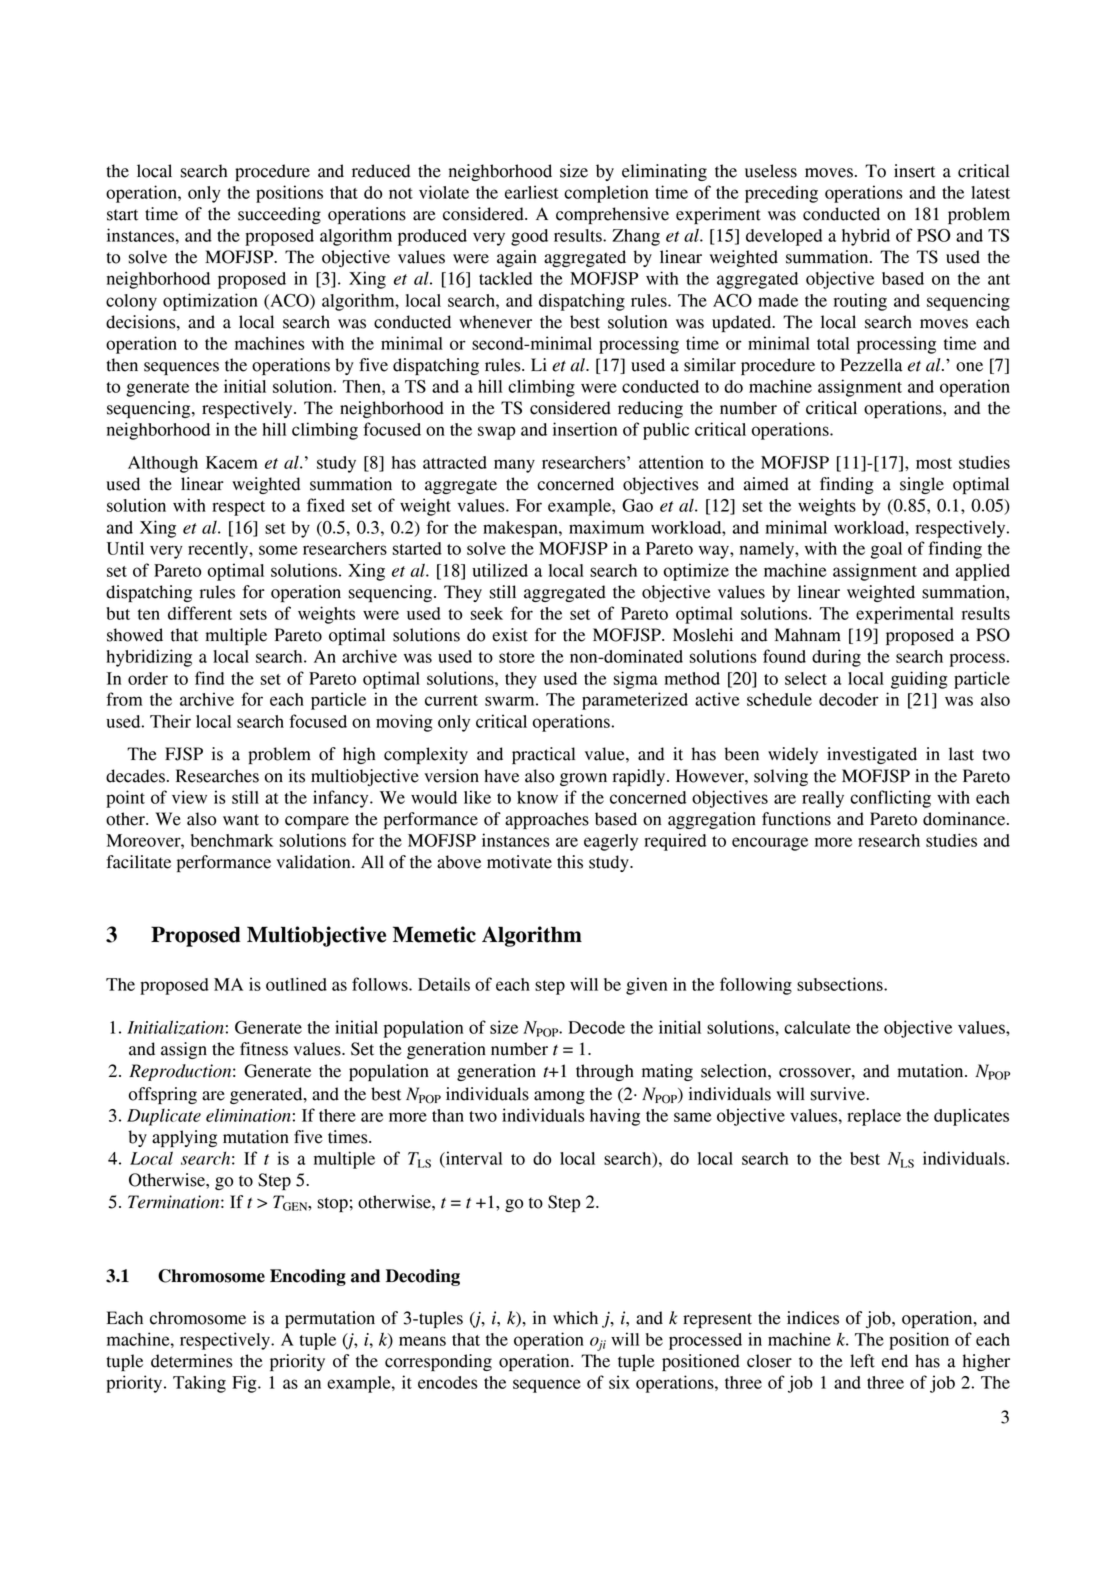 This image has width=1116, height=1579. I want to click on benchmark, so click(232, 840).
